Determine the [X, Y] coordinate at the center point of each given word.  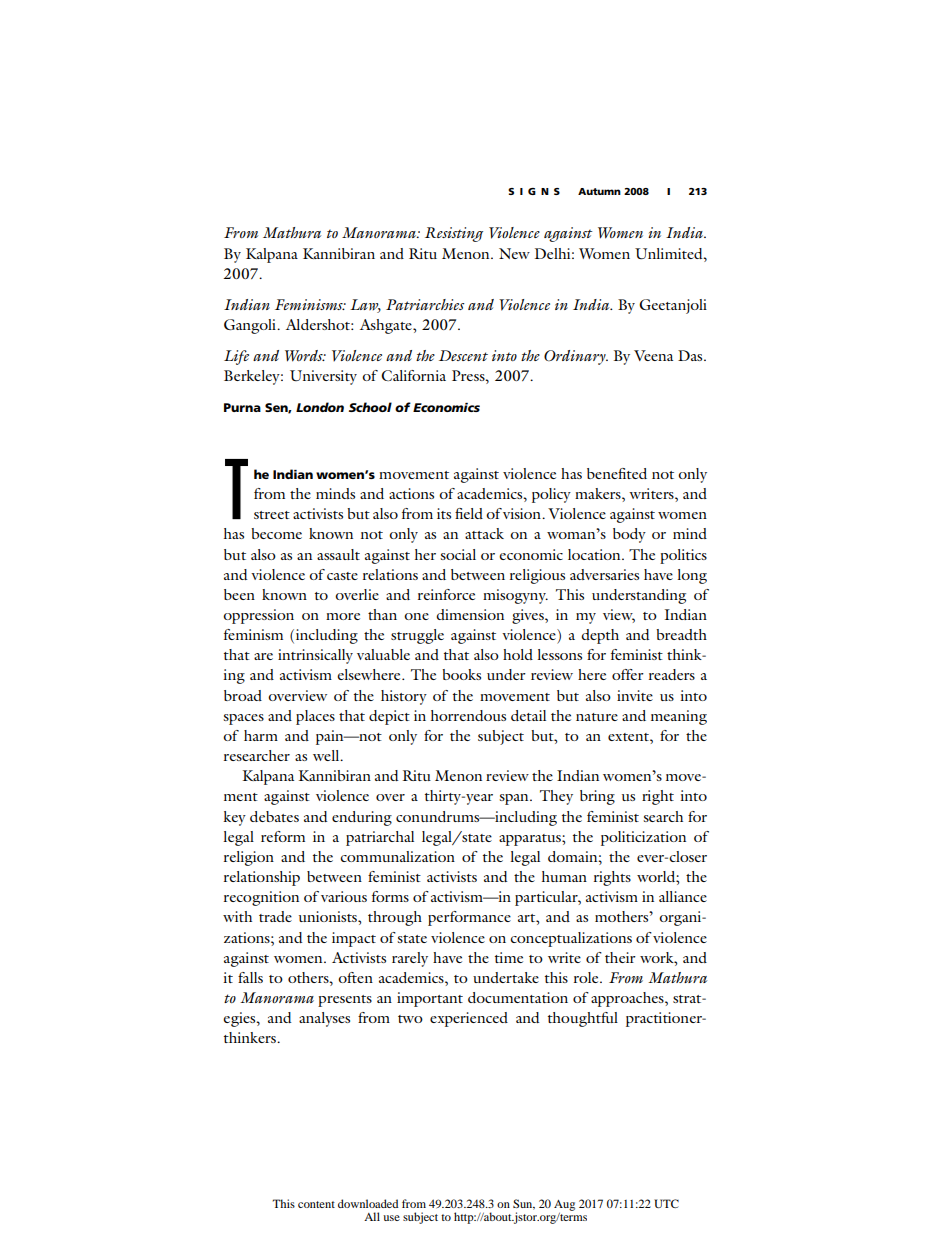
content [316, 1204]
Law [365, 306]
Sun [524, 1204]
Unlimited [670, 254]
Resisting [454, 234]
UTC [666, 1203]
